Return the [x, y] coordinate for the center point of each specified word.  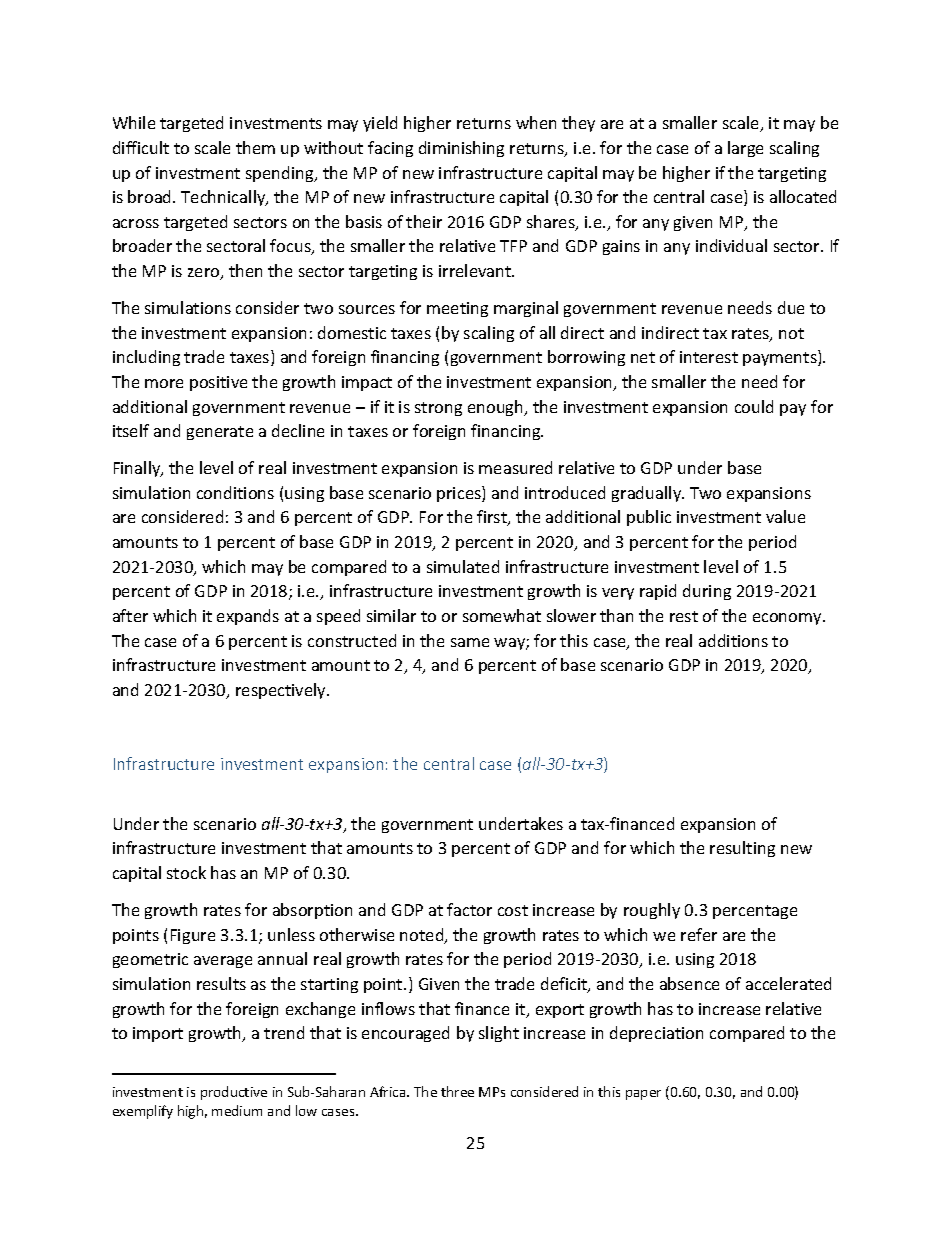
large [745, 149]
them [255, 147]
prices [460, 494]
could [754, 406]
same [470, 642]
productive [234, 1093]
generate [220, 433]
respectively [282, 691]
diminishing [461, 149]
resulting [742, 849]
